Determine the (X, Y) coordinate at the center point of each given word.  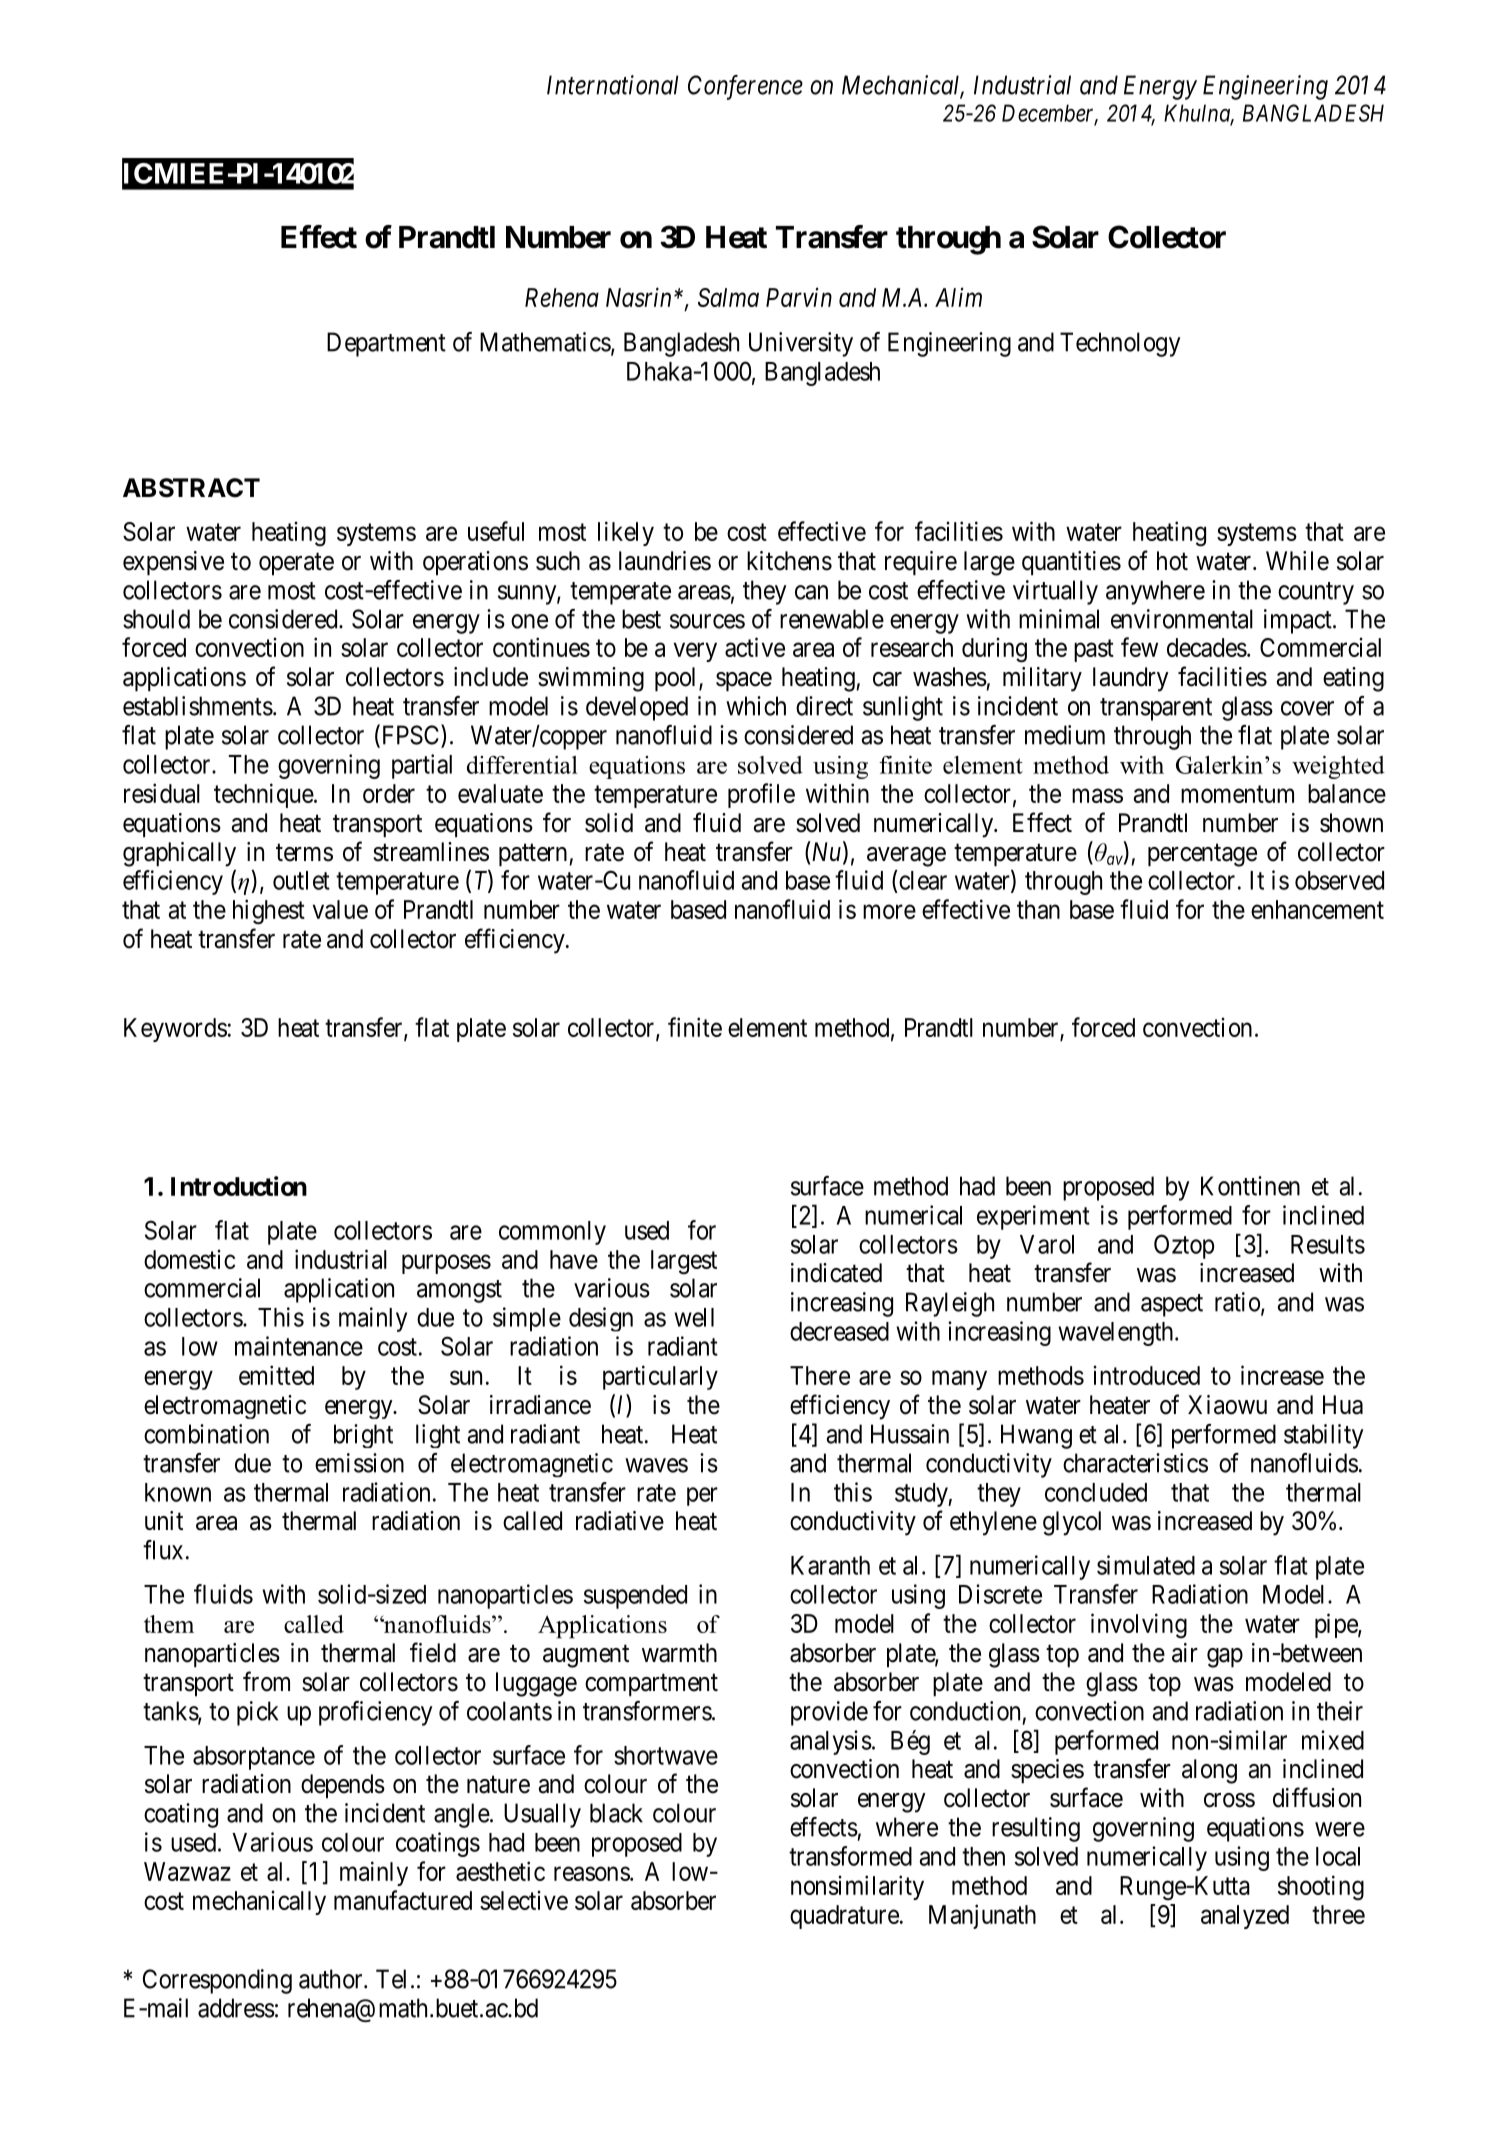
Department (386, 344)
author (332, 1979)
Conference (745, 87)
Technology (1120, 344)
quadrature (844, 1917)
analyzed (1245, 1917)
